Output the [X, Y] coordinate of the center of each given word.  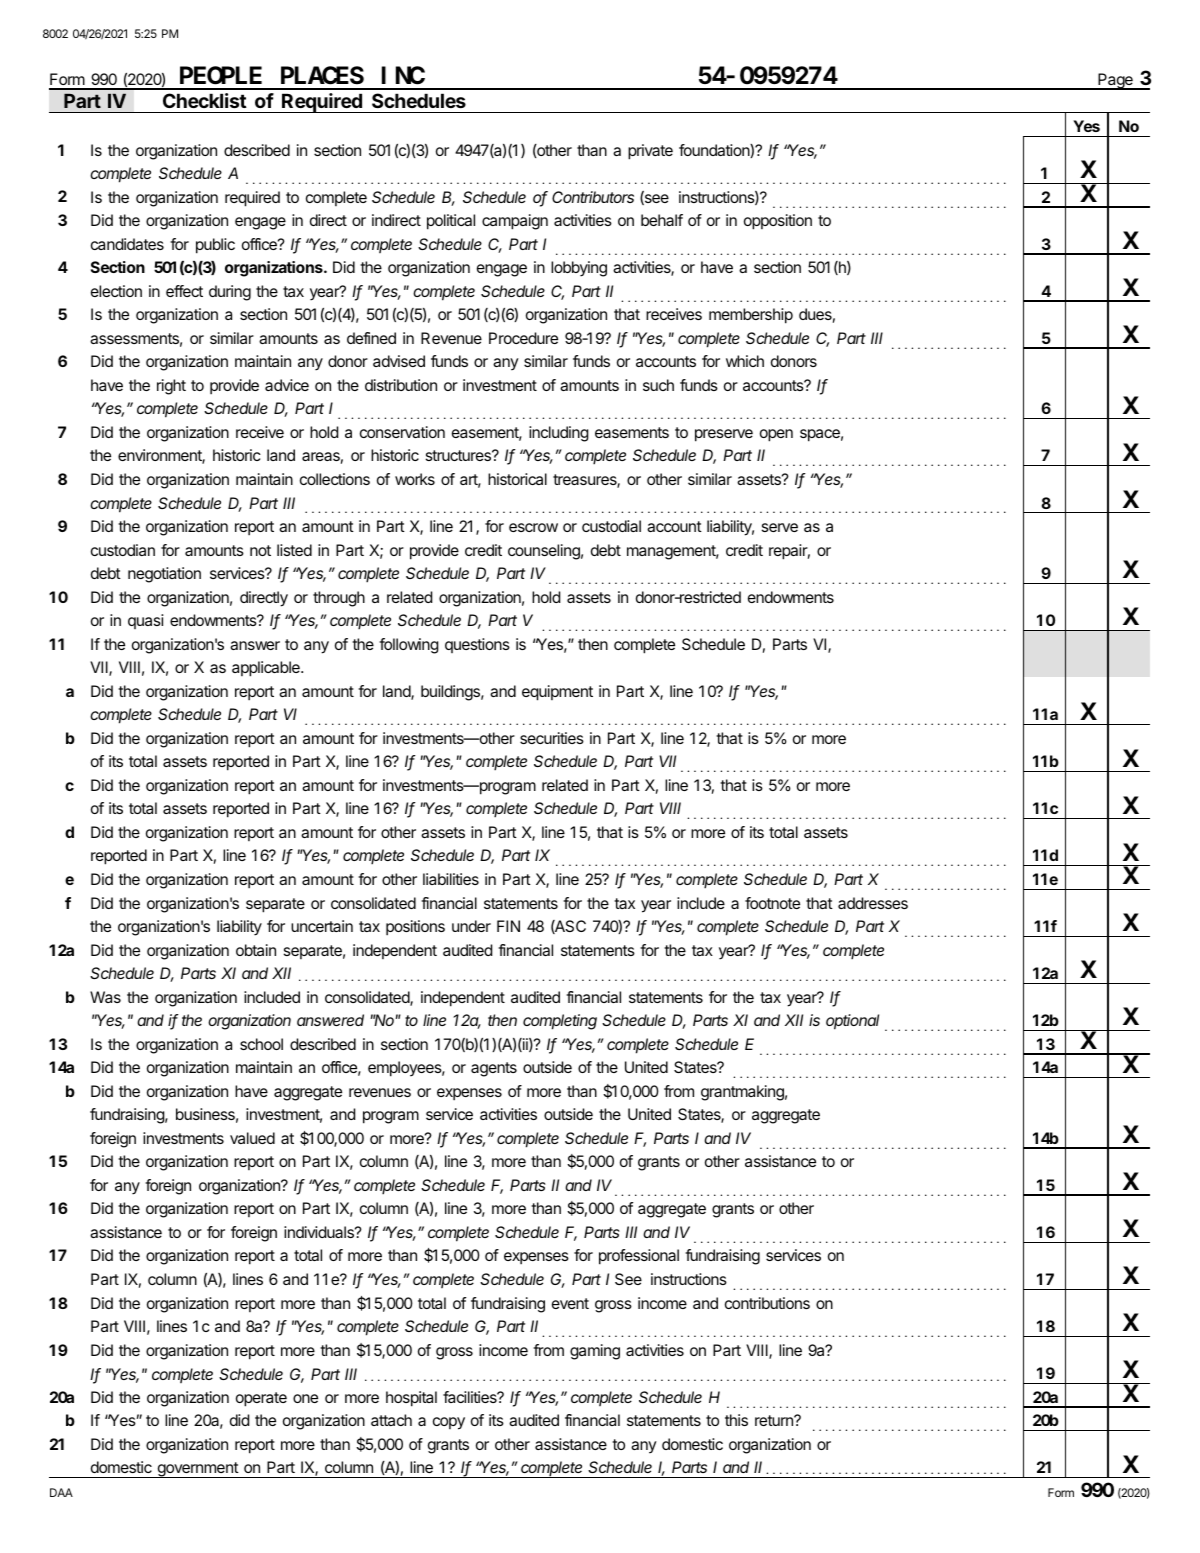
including [559, 434]
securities [552, 738]
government [197, 1470]
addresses [873, 903]
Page [1115, 81]
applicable [267, 669]
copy [449, 1423]
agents [494, 1069]
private [650, 152]
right [171, 387]
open [776, 435]
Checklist [205, 100]
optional [852, 1022]
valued [252, 1138]
